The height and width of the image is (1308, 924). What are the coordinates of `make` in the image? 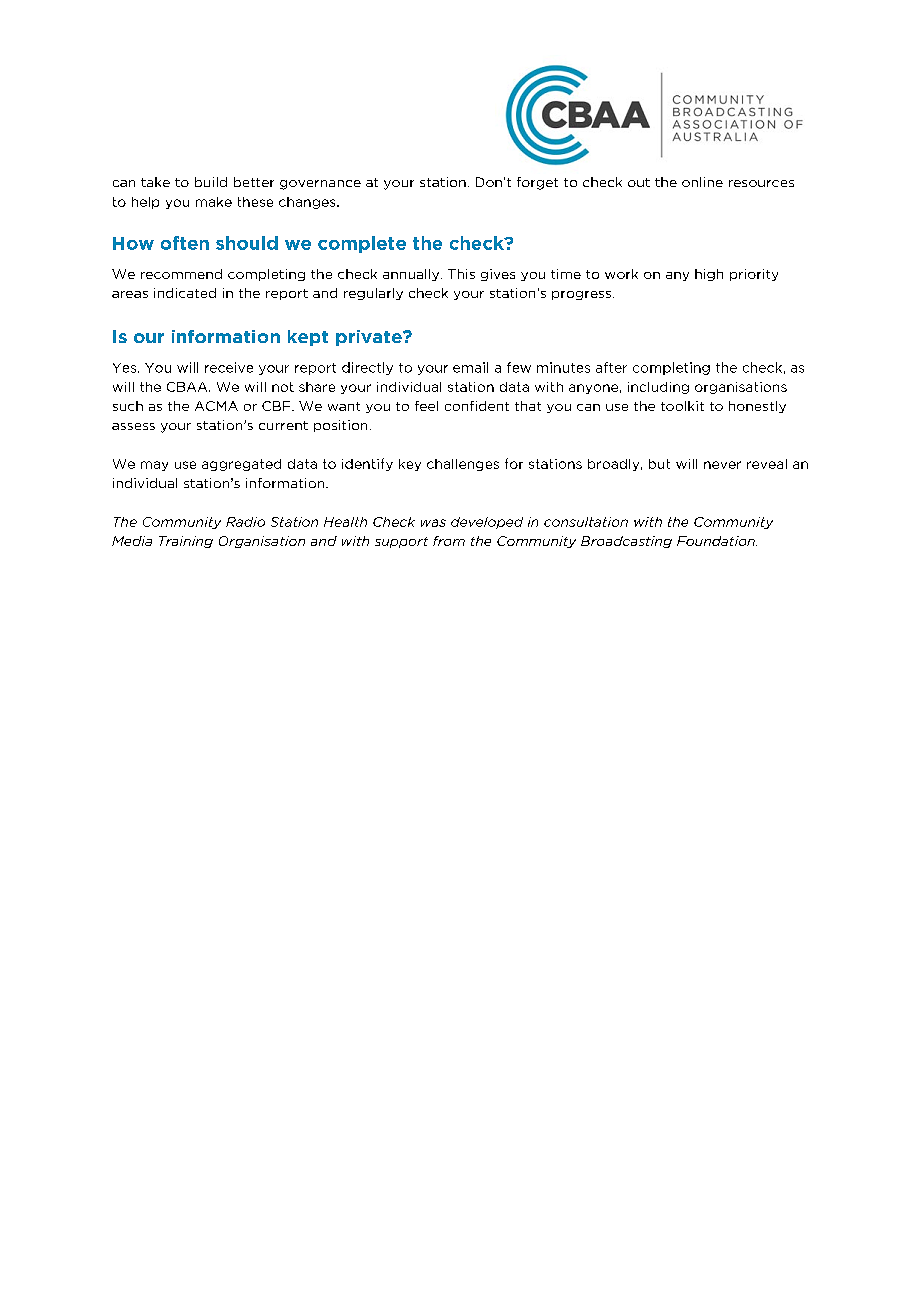 It's located at (214, 202).
